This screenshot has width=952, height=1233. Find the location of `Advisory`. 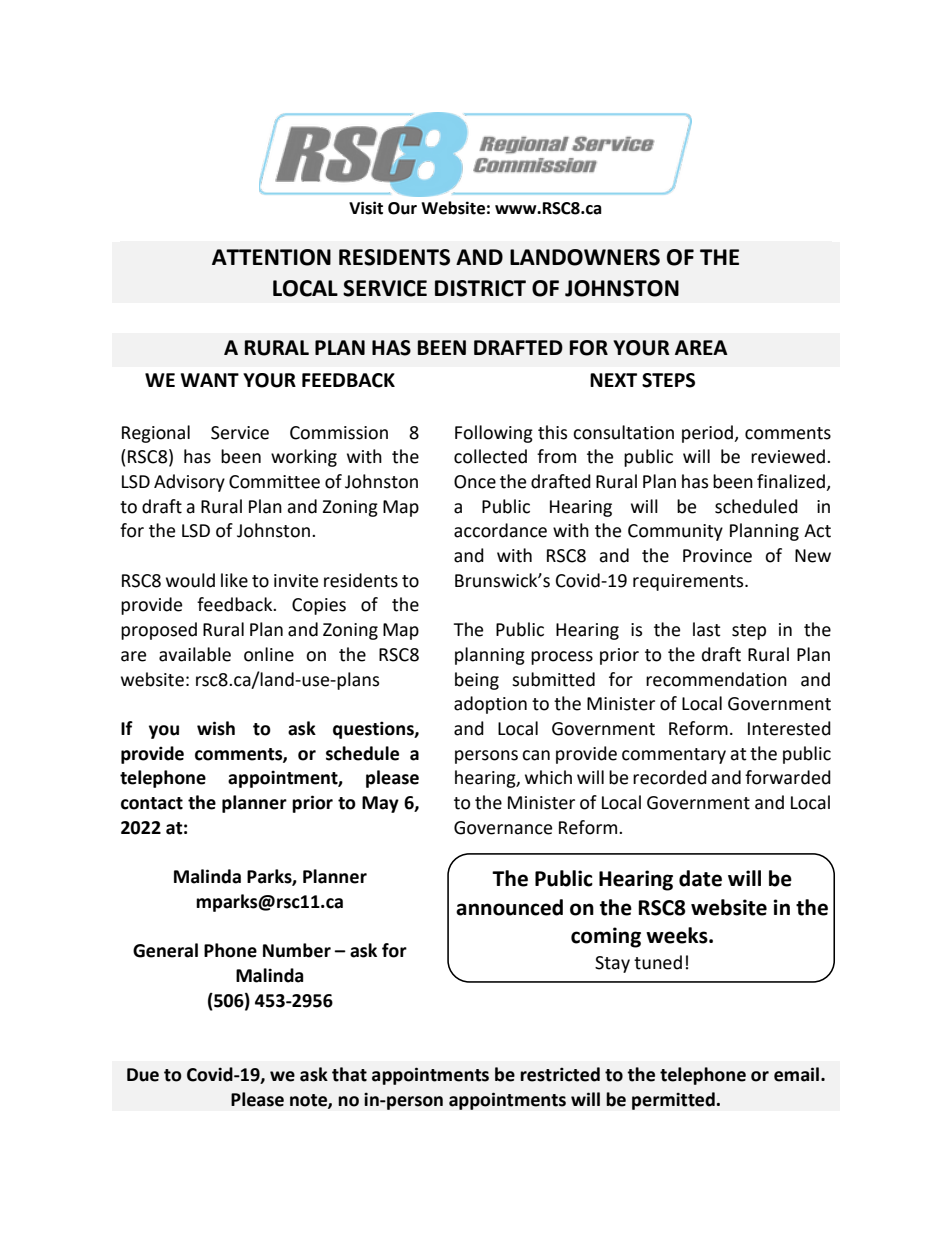

Advisory is located at coordinates (189, 483).
